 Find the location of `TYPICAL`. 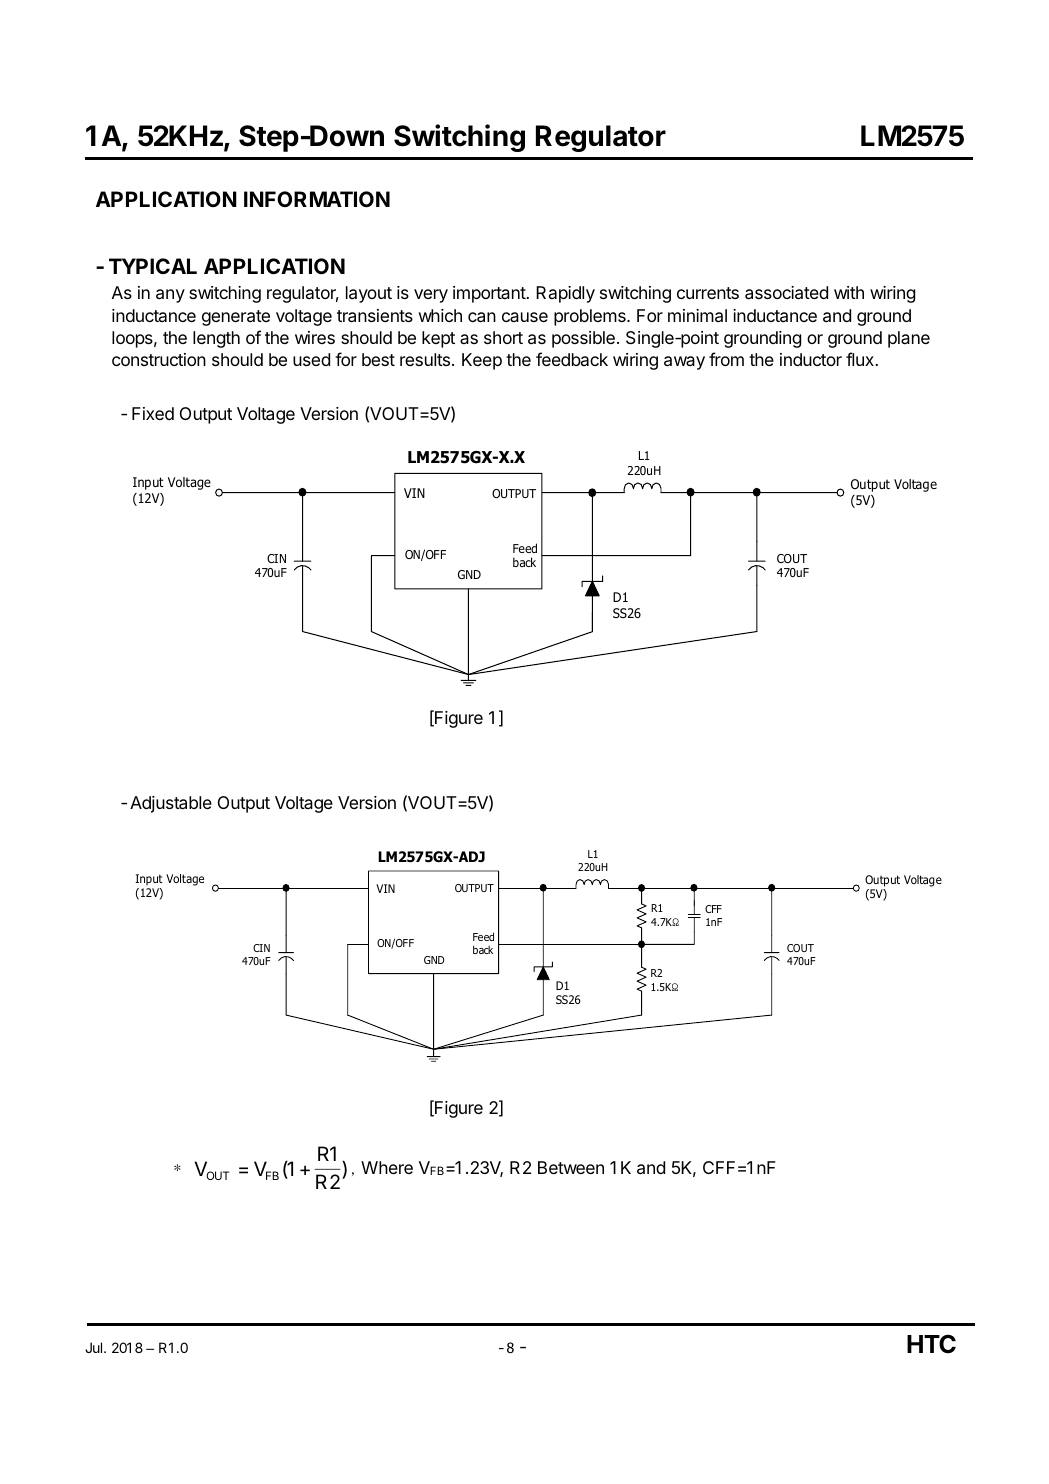

TYPICAL is located at coordinates (153, 266).
